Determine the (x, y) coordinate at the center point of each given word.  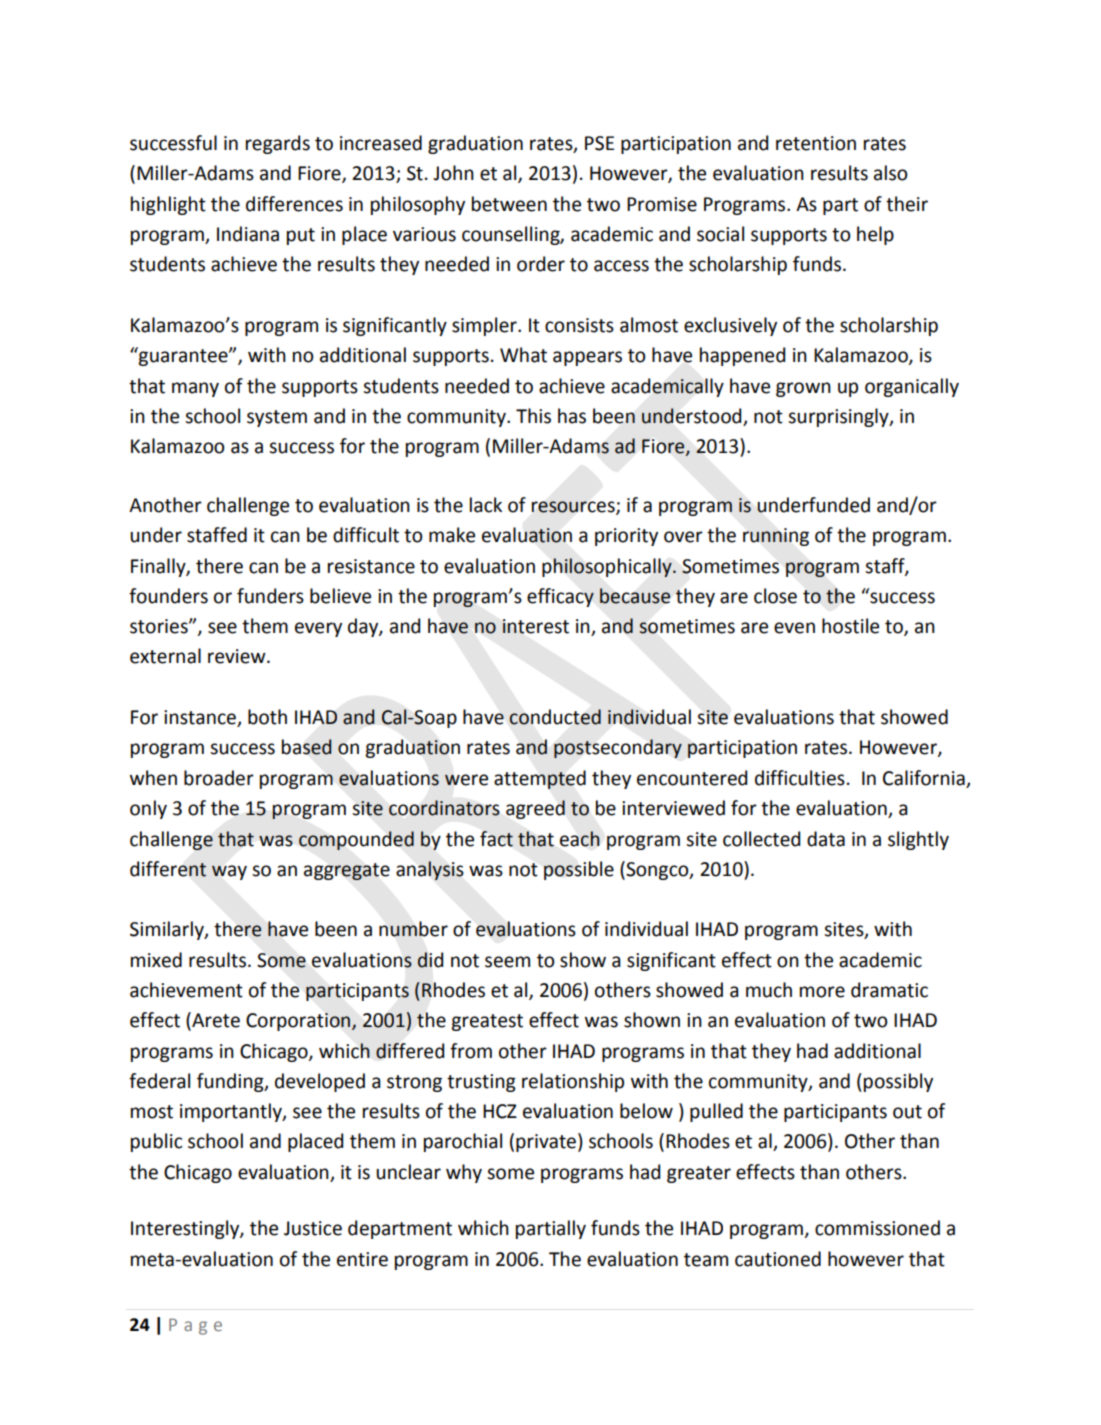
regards (278, 144)
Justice (313, 1228)
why (464, 1173)
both (267, 717)
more (822, 992)
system (277, 418)
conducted (555, 717)
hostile (850, 626)
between (509, 204)
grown (803, 389)
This (533, 416)
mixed (156, 960)
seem (507, 962)
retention (816, 143)
